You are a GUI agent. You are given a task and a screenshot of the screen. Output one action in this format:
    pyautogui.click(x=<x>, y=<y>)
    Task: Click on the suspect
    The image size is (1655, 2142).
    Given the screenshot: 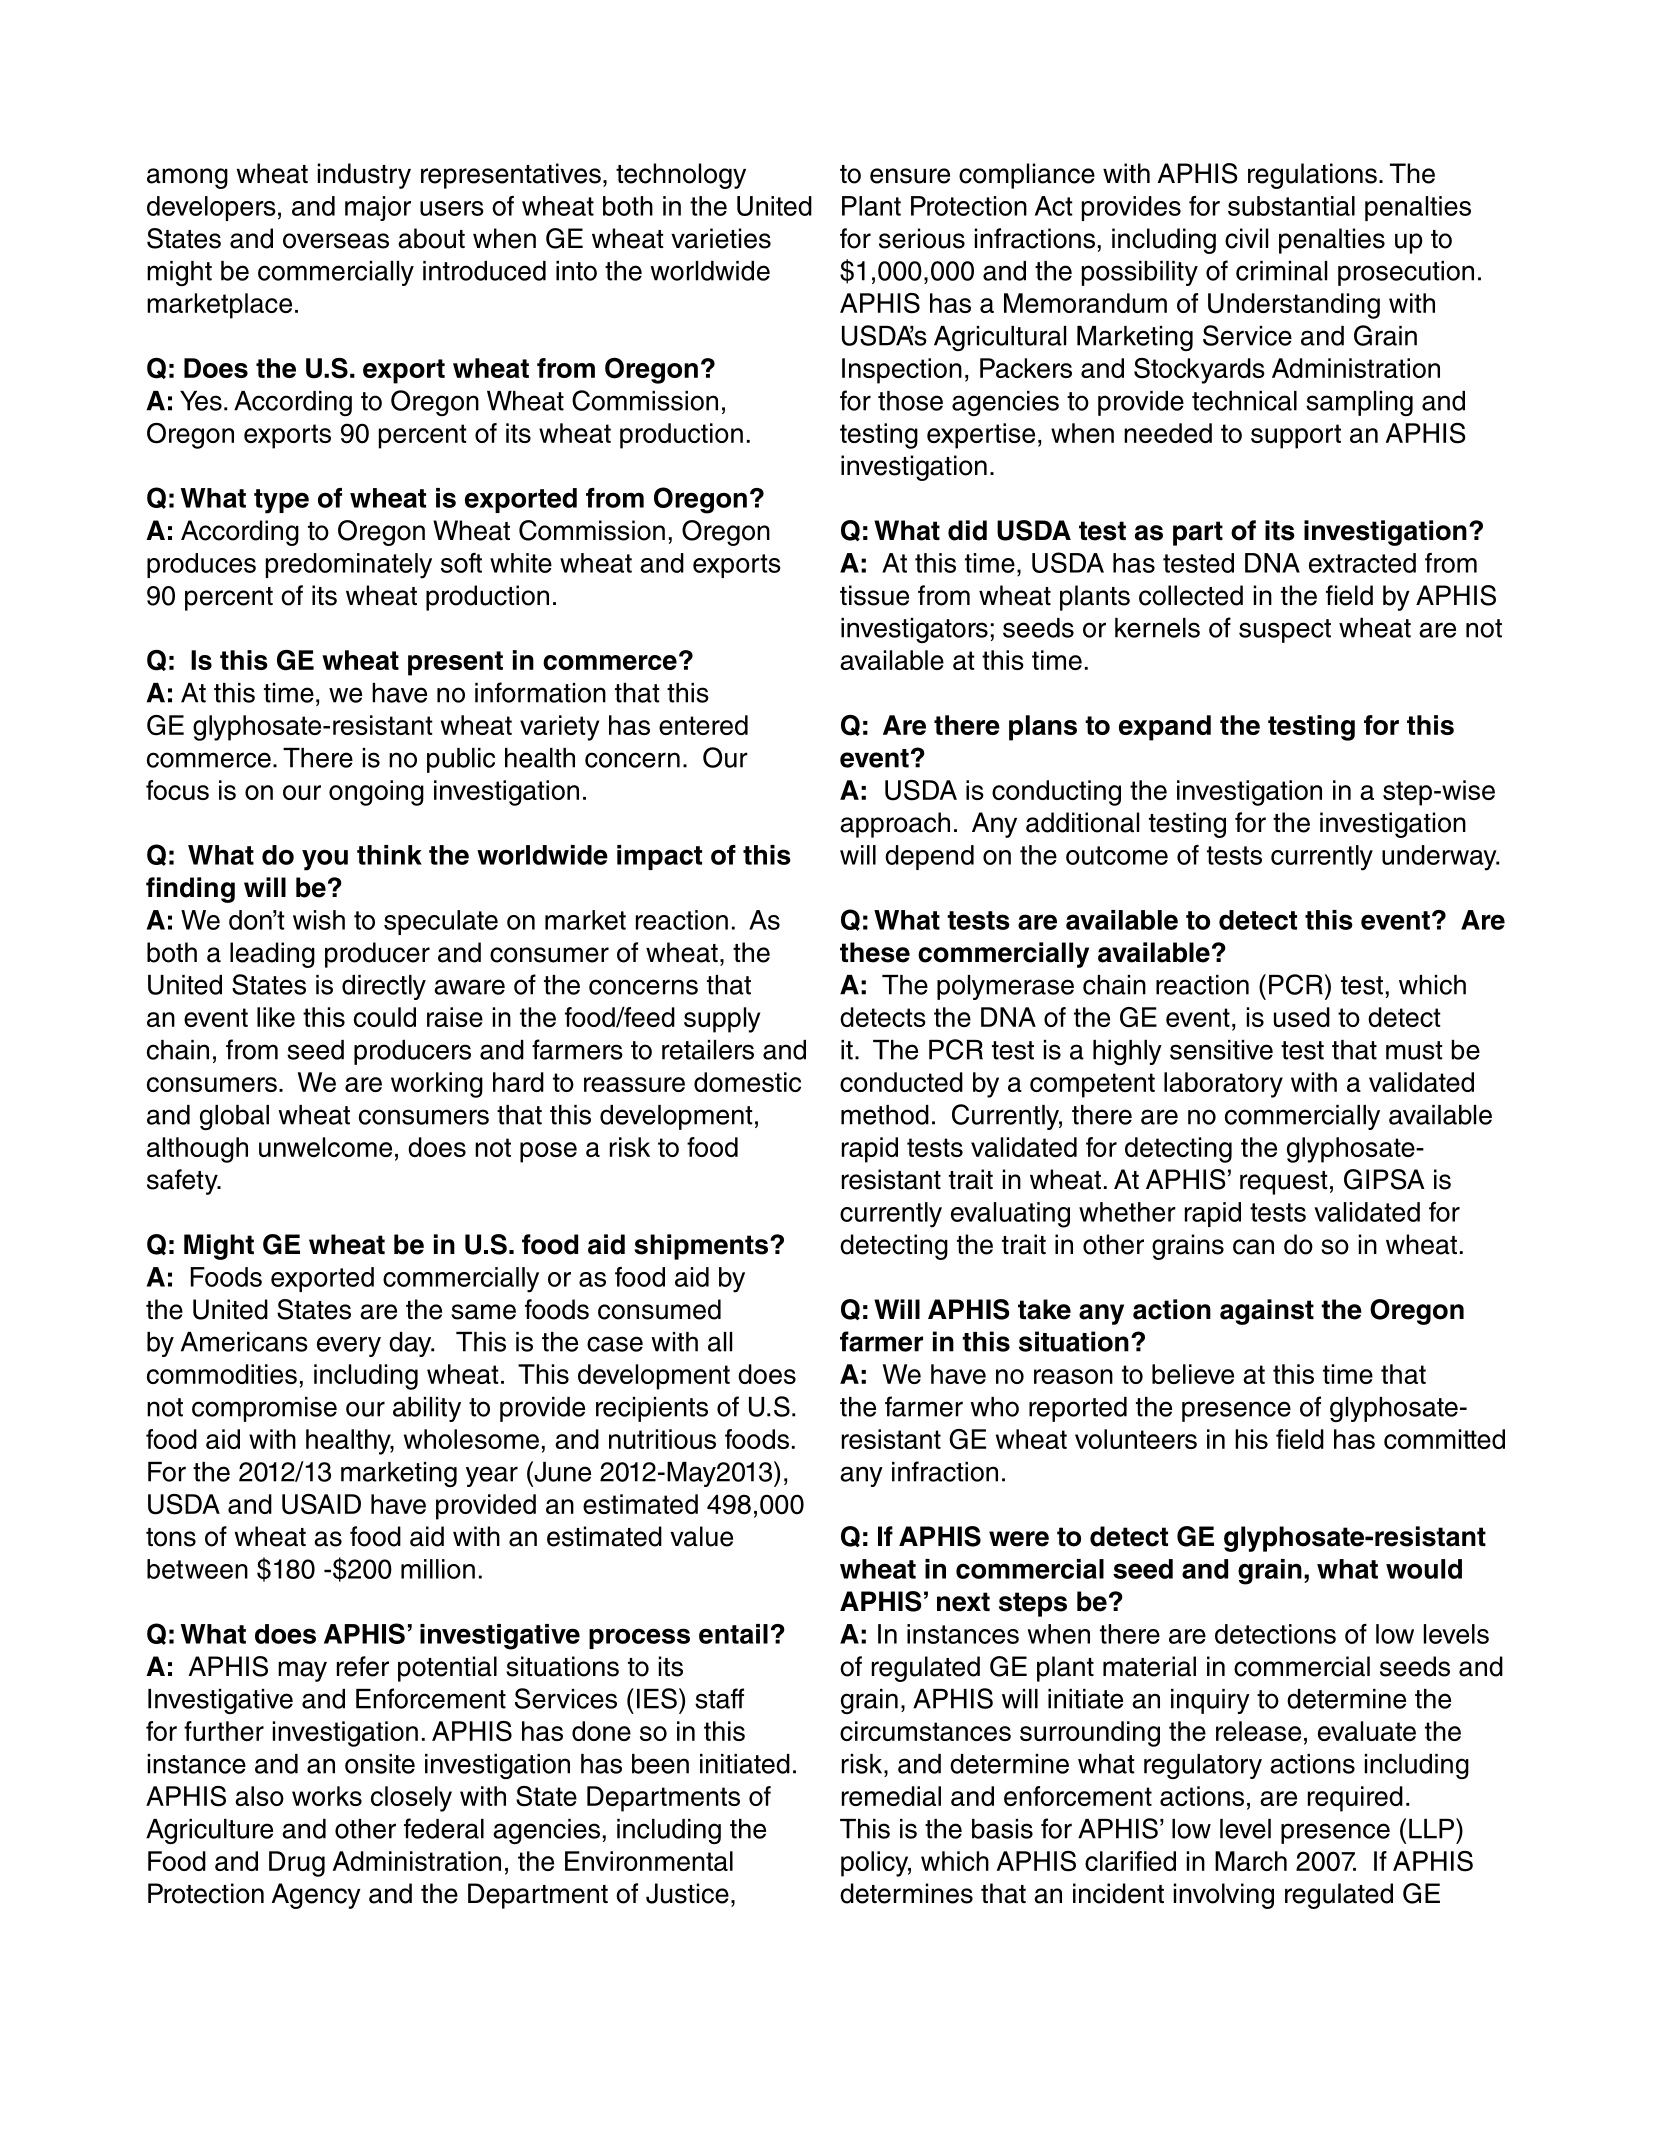 What is the action you would take?
    pyautogui.click(x=1285, y=631)
